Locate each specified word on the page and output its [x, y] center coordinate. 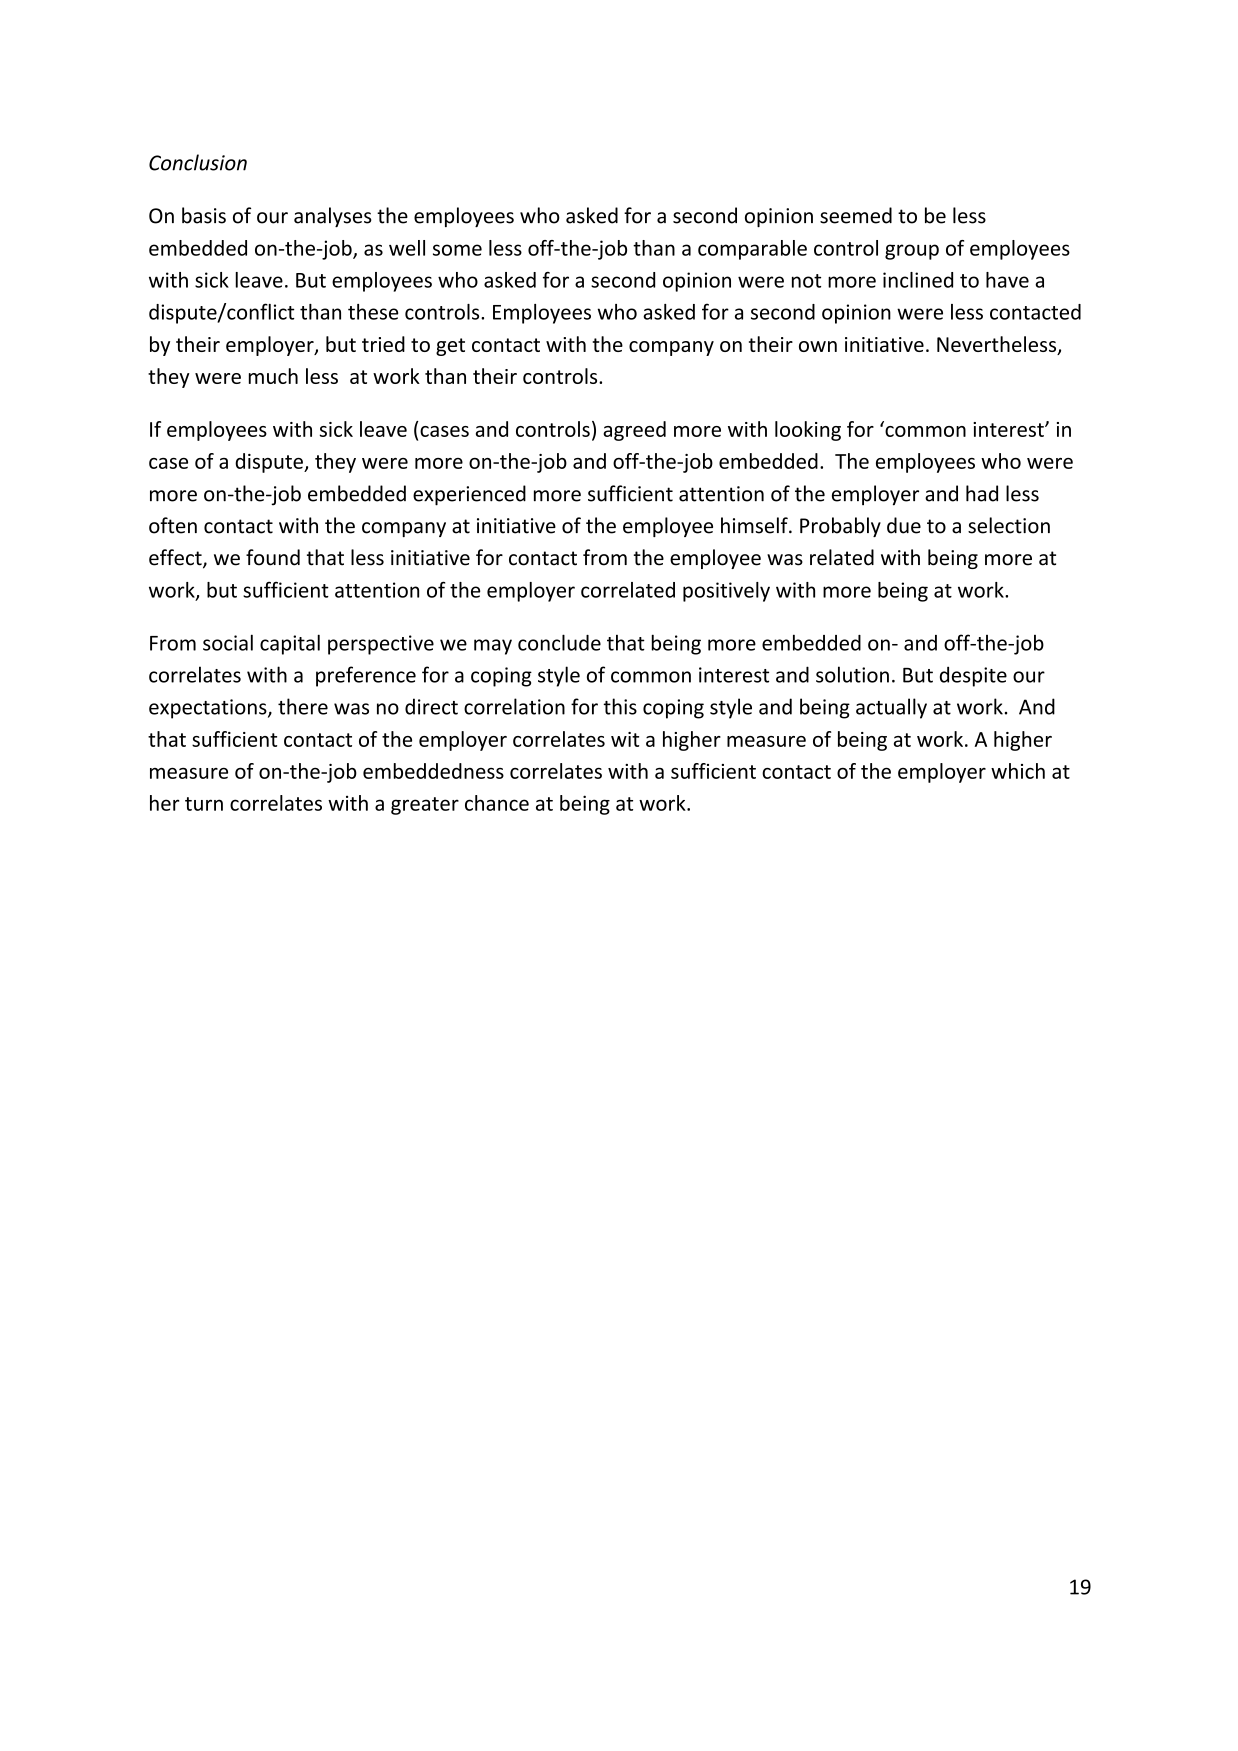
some [457, 250]
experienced [469, 495]
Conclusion [198, 162]
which [1018, 771]
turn [204, 804]
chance [497, 803]
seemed [856, 215]
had [982, 493]
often [173, 525]
